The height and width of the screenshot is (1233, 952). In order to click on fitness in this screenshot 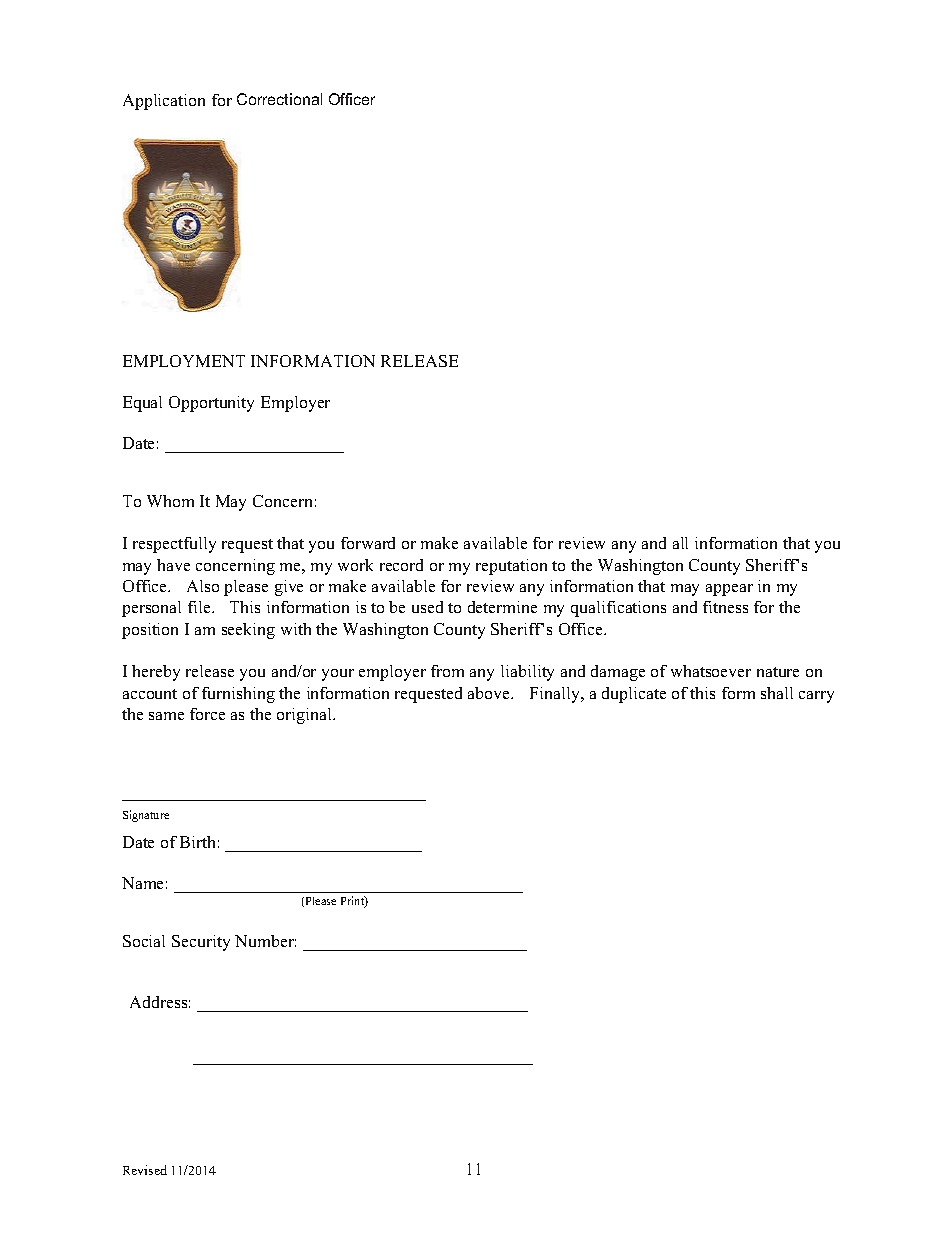, I will do `click(725, 607)`.
